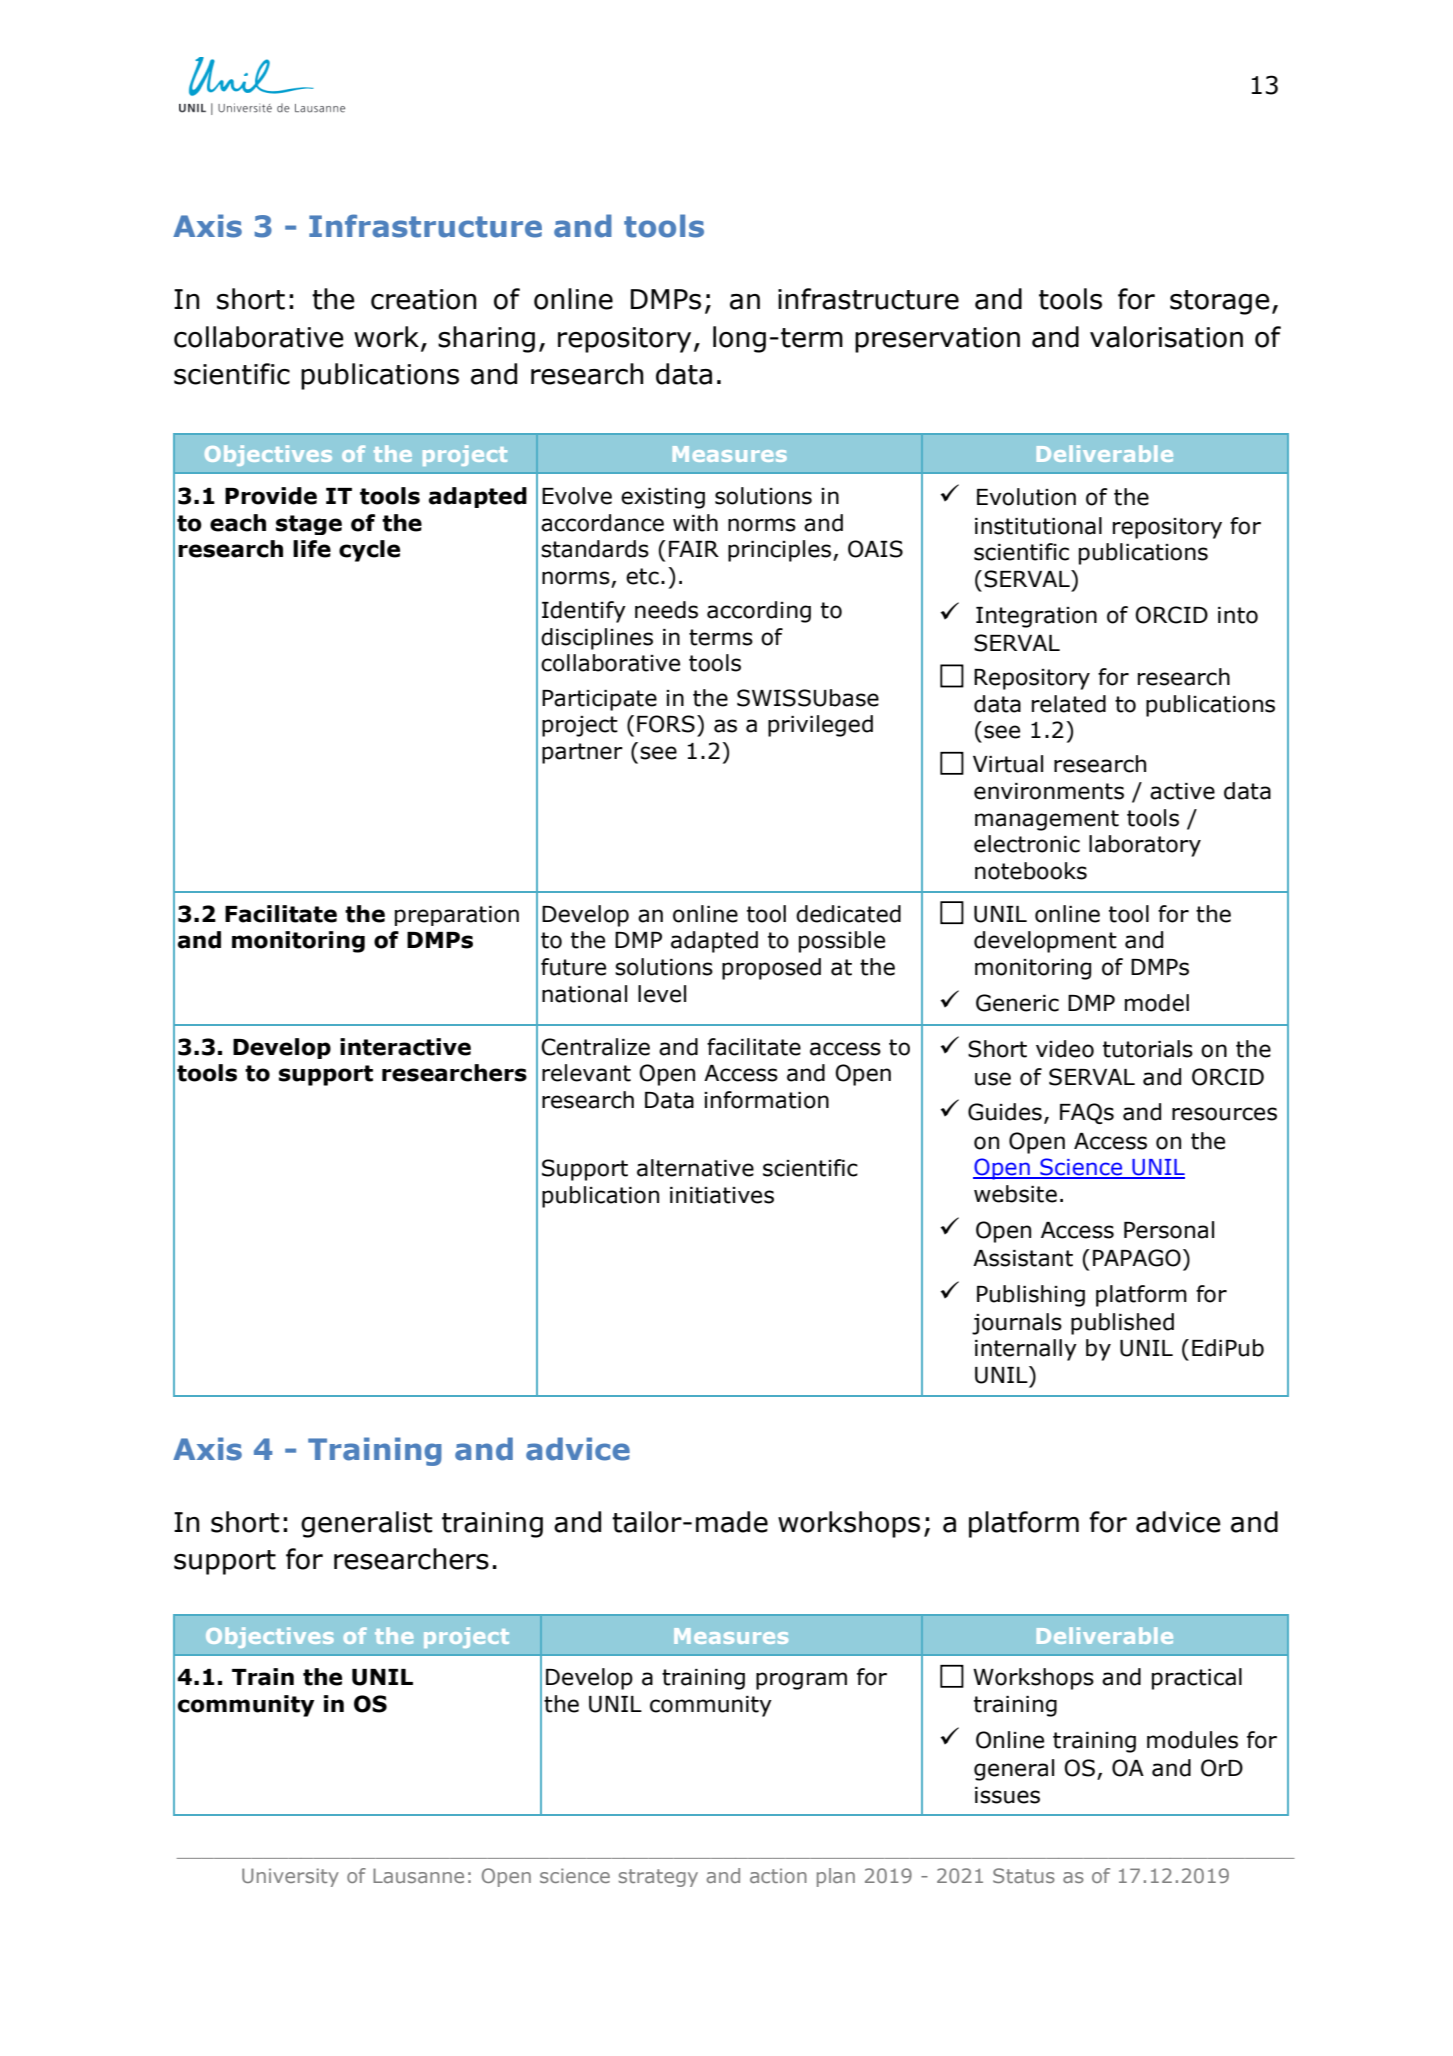  I want to click on initiatives, so click(722, 1195).
